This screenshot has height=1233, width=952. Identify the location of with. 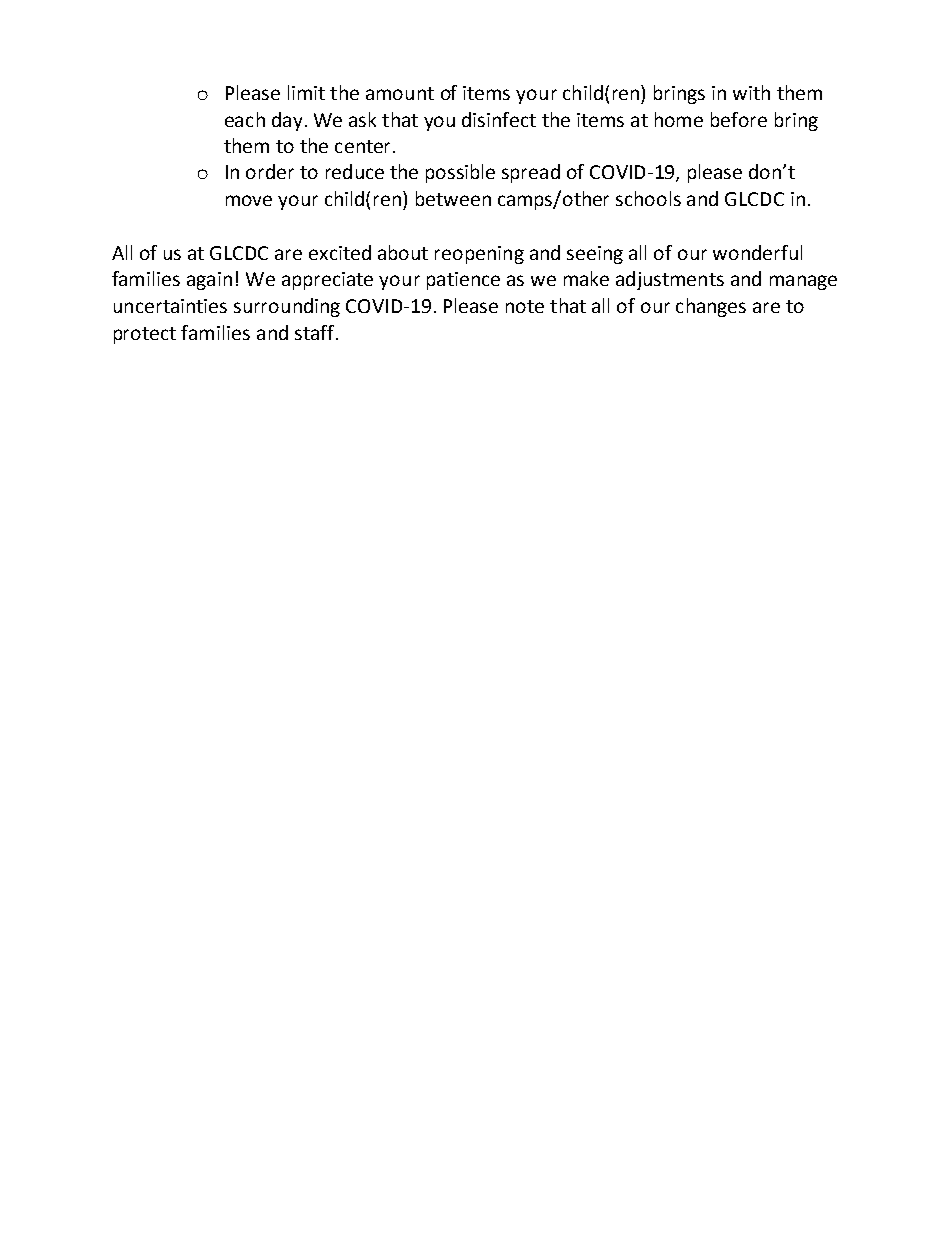
(751, 92).
